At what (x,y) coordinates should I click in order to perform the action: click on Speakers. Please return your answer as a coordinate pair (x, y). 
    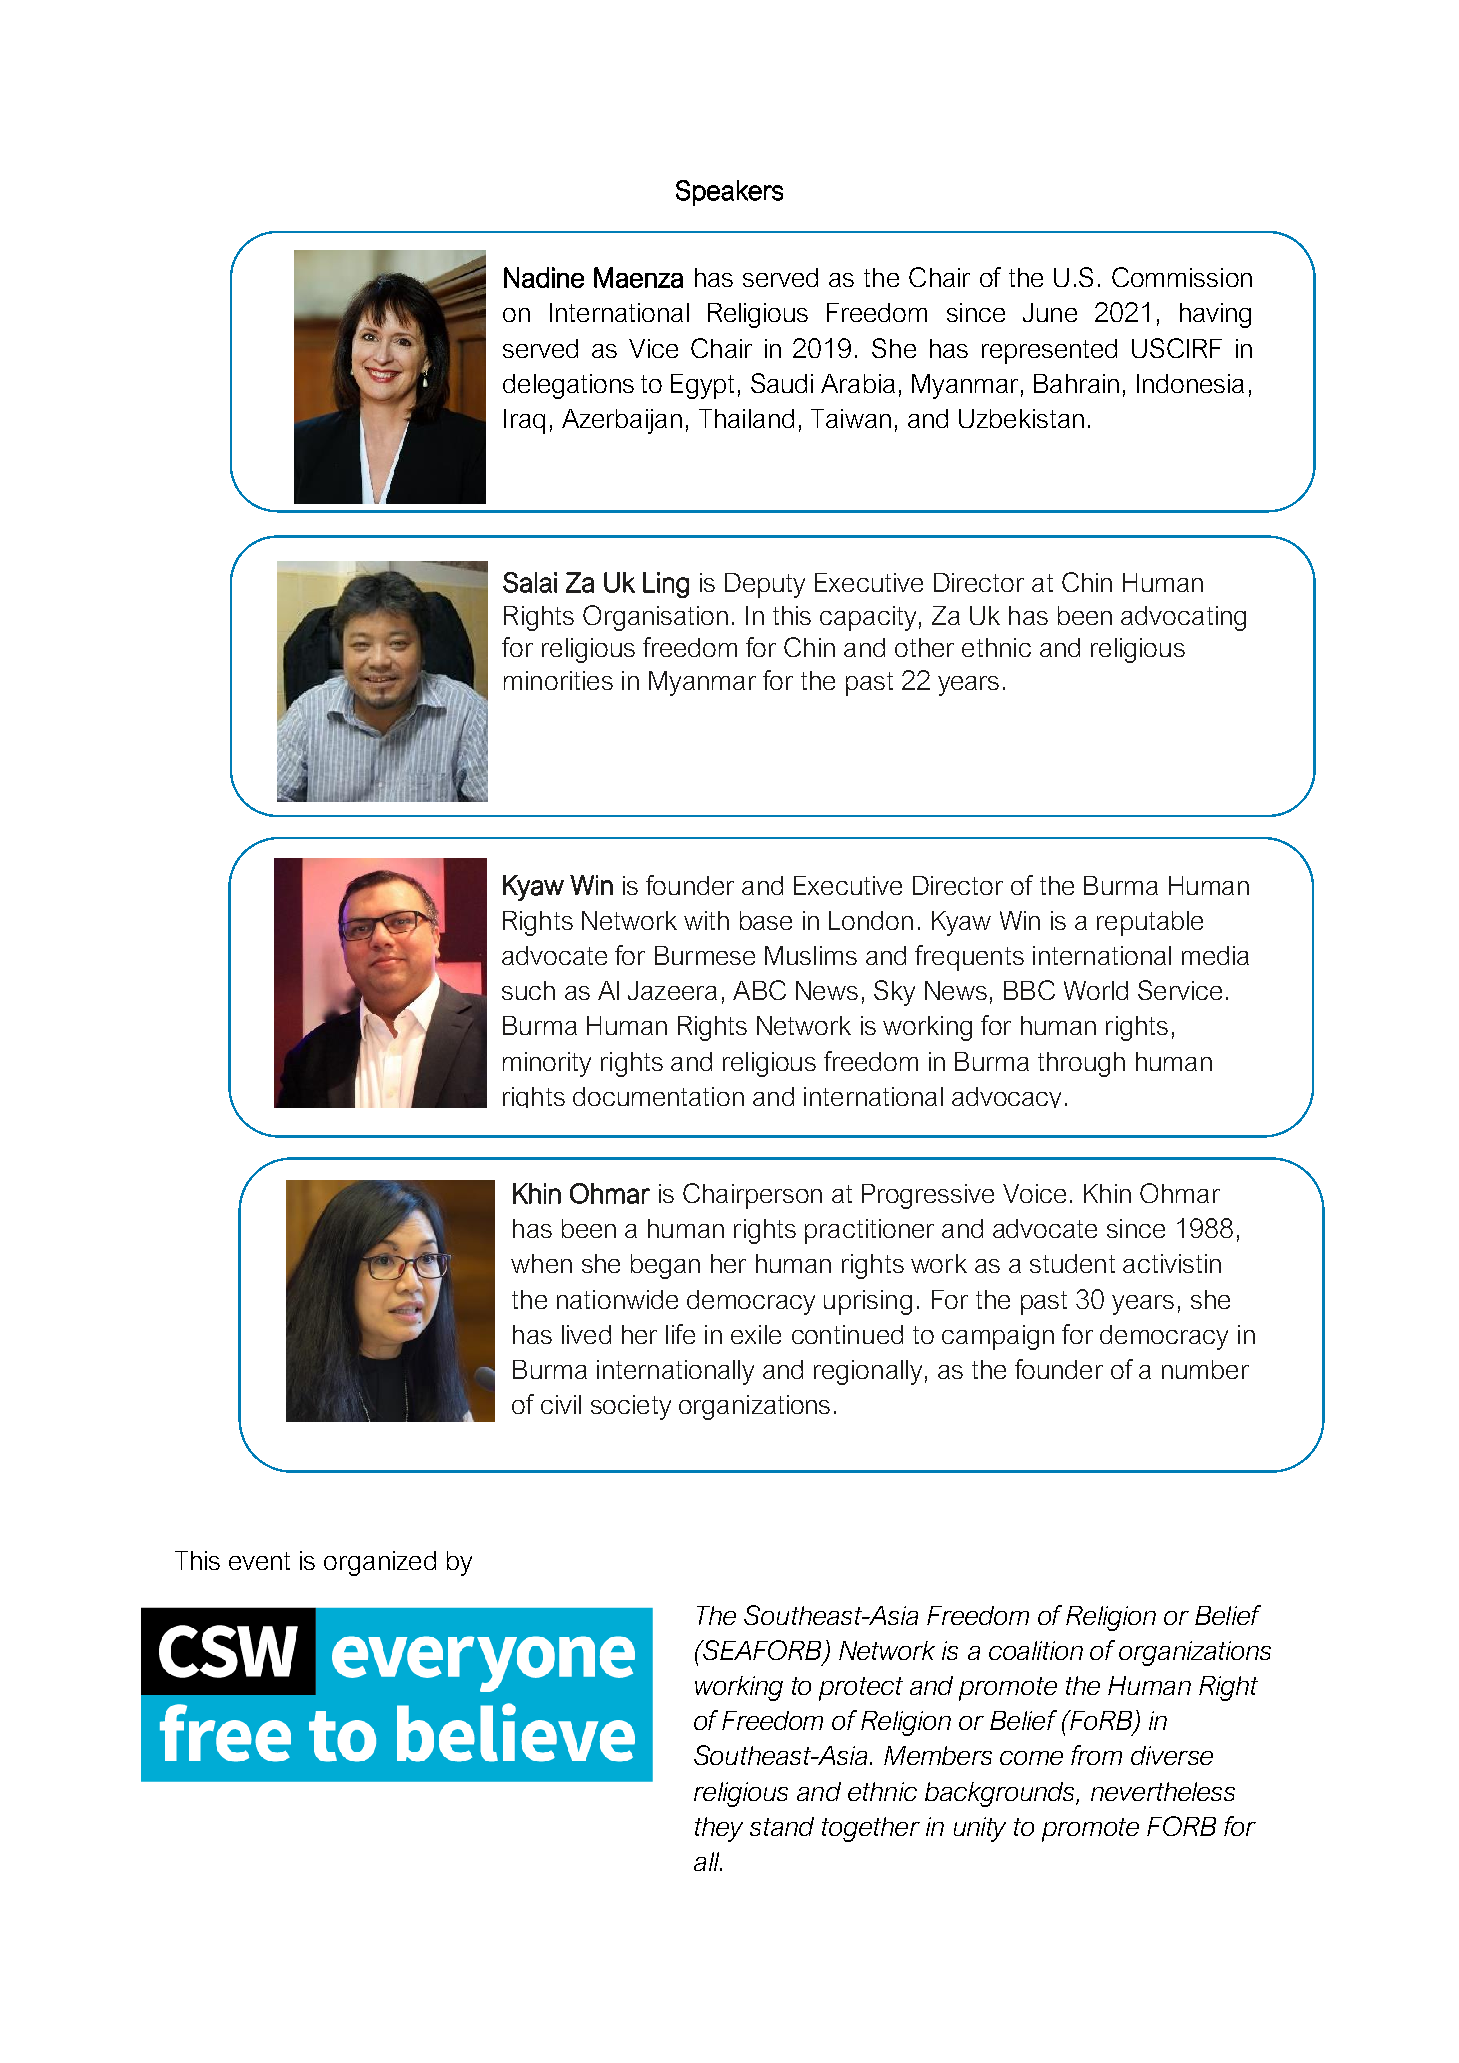
    Looking at the image, I should click on (729, 193).
